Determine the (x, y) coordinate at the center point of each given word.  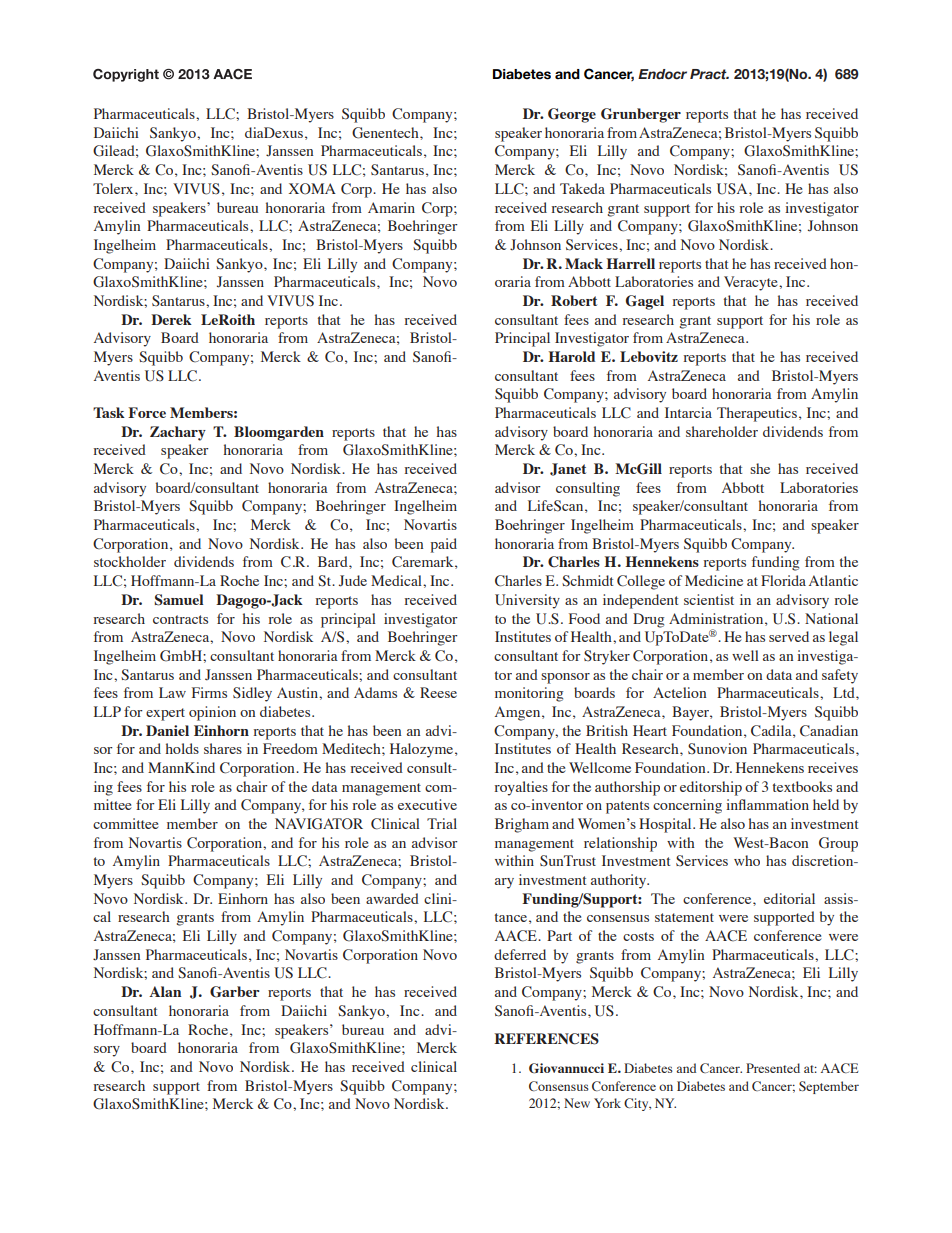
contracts (180, 619)
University (527, 601)
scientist (709, 599)
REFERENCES (546, 1039)
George (572, 115)
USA (733, 189)
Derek (171, 319)
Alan (165, 991)
